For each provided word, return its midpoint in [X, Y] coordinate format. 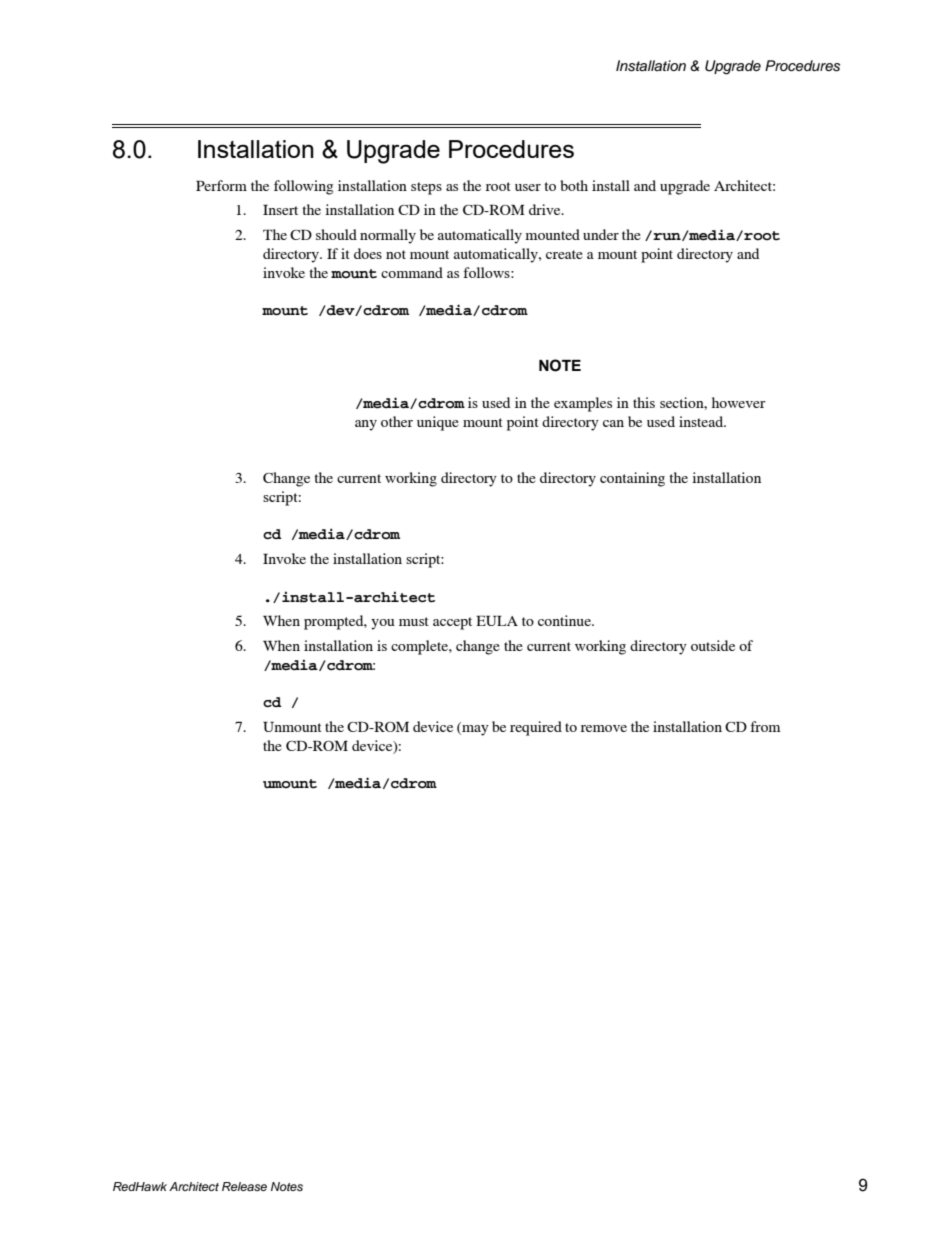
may [474, 730]
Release [244, 1186]
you [383, 624]
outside [713, 645]
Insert [280, 209]
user [528, 187]
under [601, 234]
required [536, 728]
